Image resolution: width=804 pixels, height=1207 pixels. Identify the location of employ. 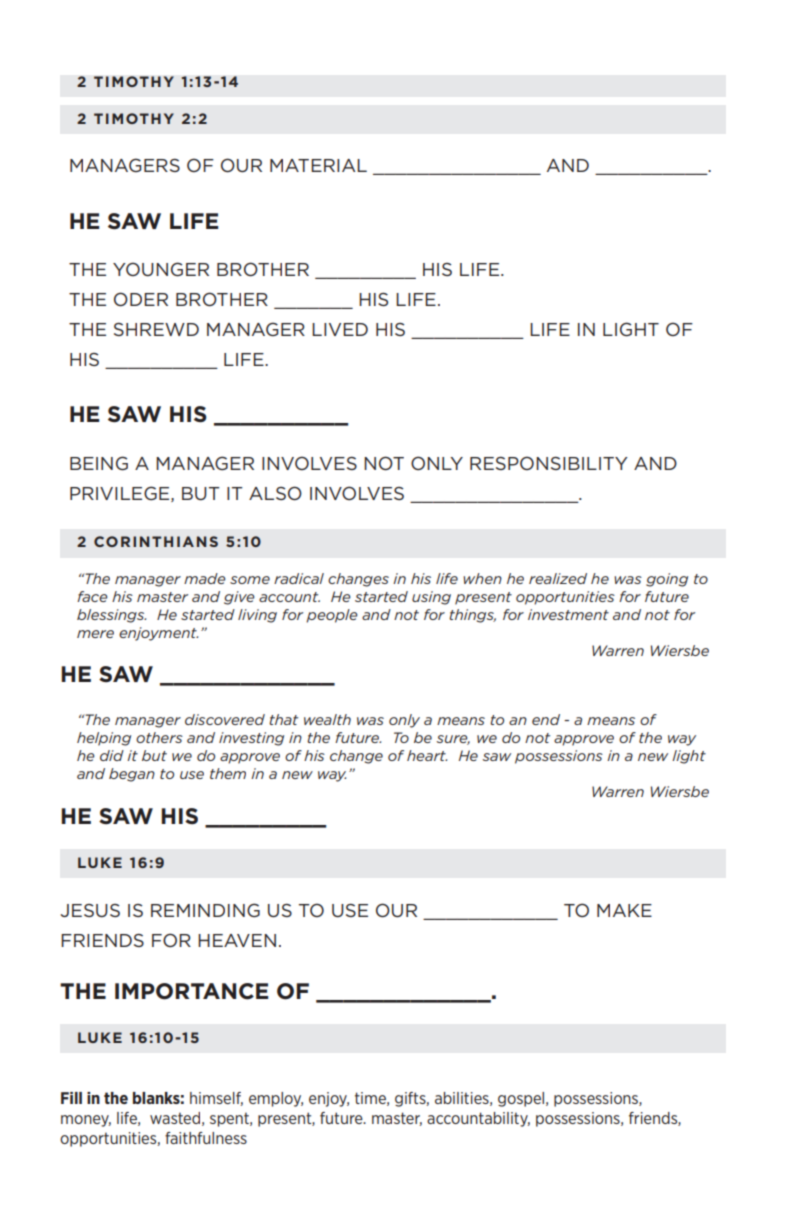
(276, 1099).
